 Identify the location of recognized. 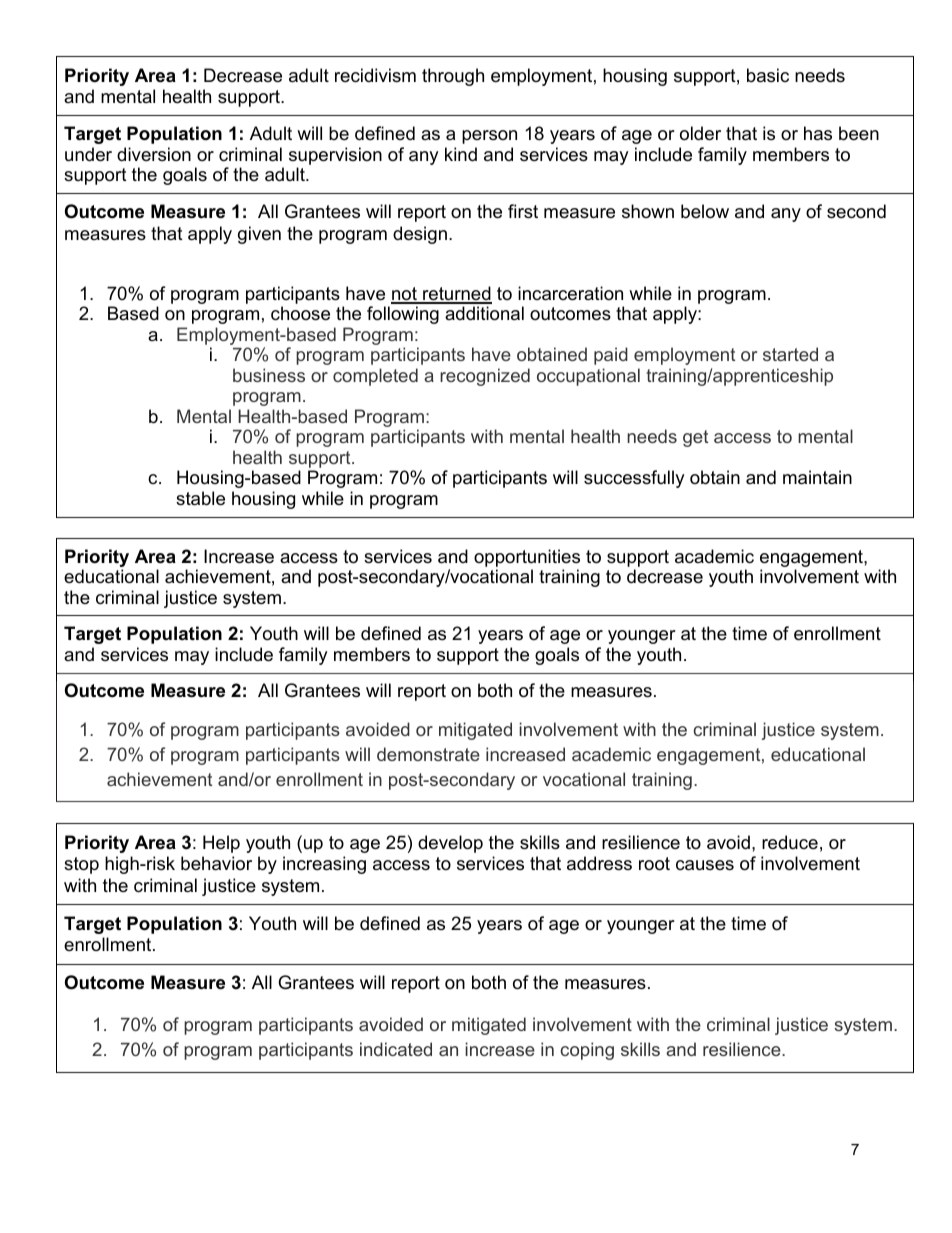
(485, 377).
